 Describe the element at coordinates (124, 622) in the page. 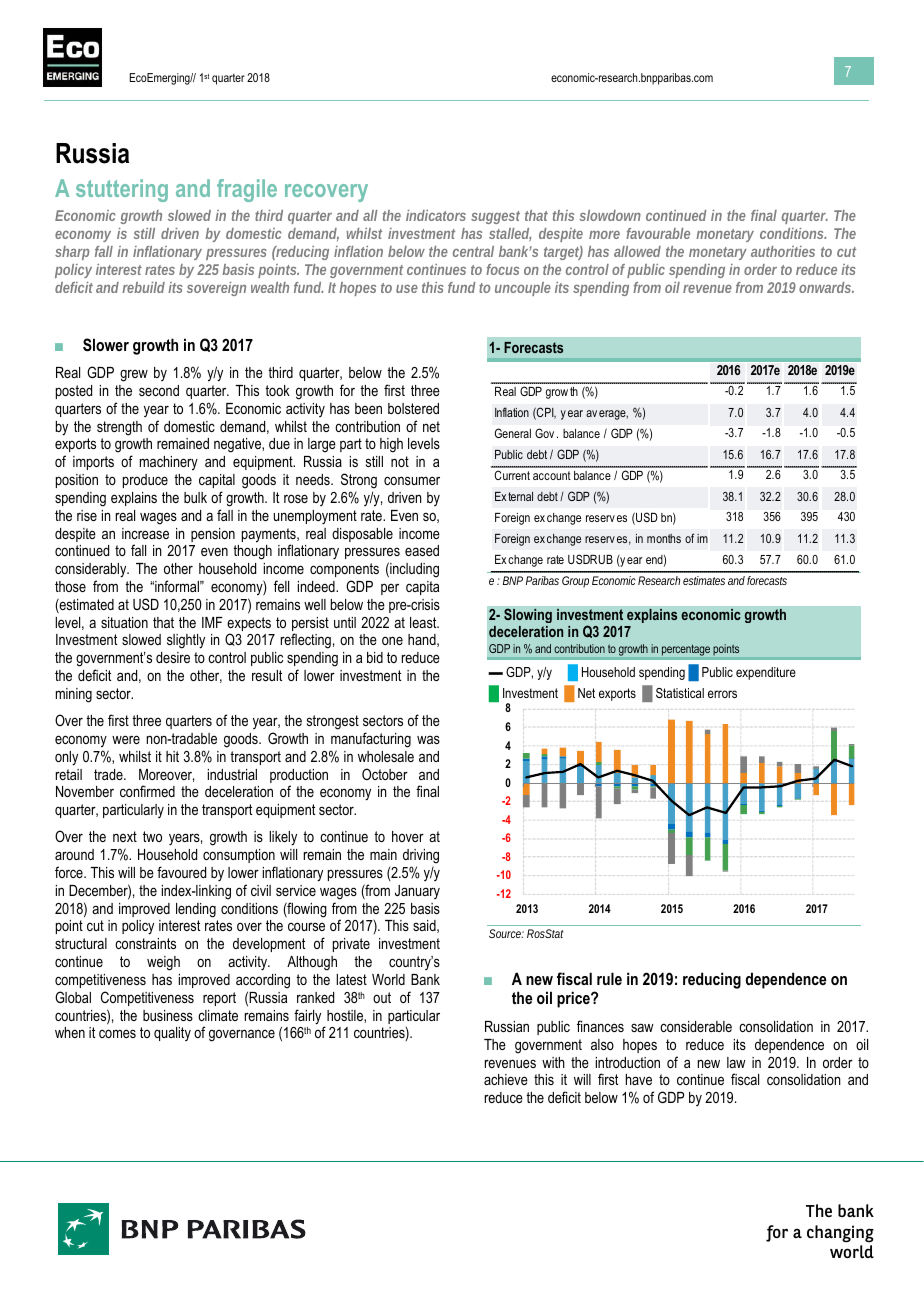

I see `situation` at that location.
